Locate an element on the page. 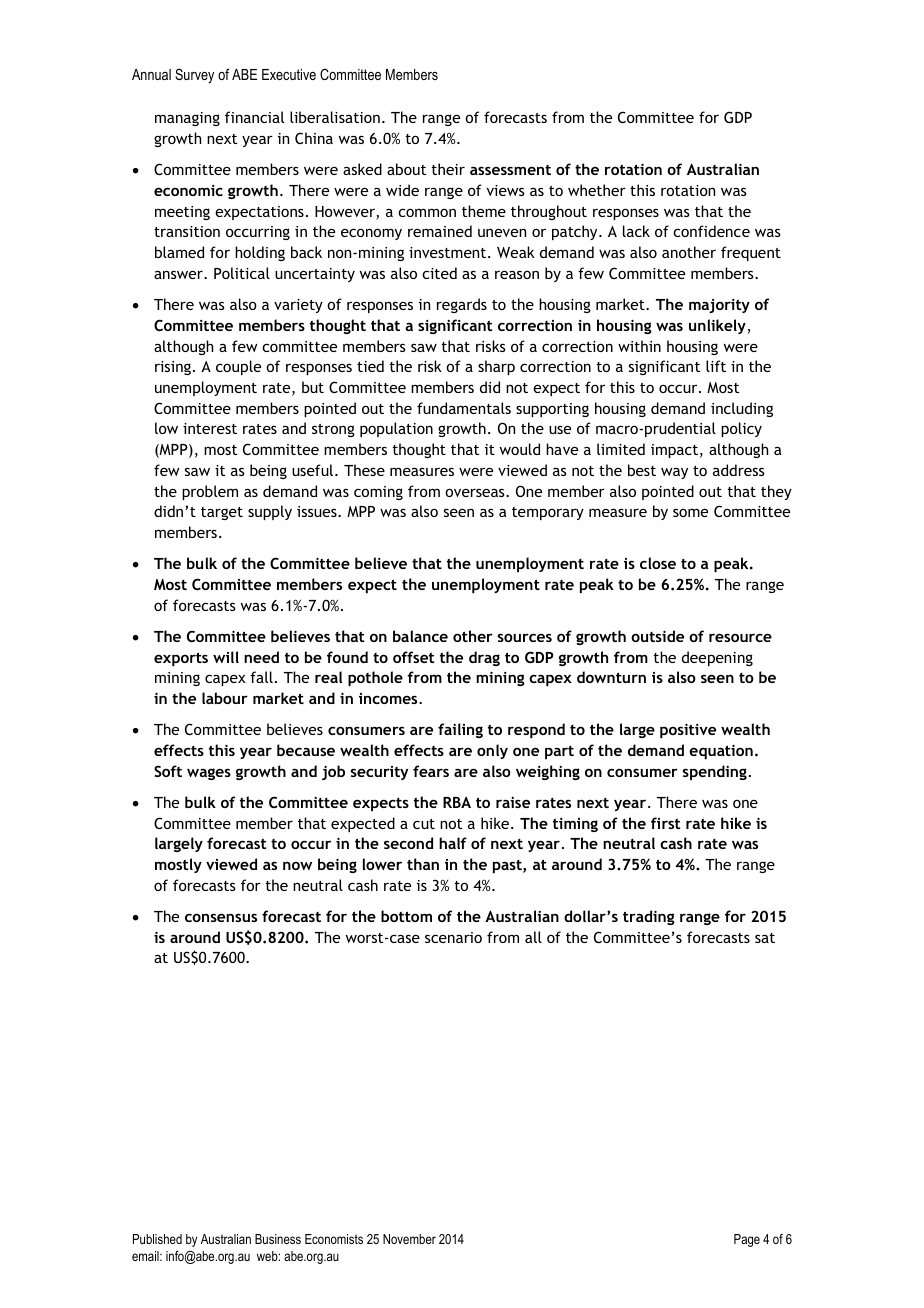 The width and height of the image is (924, 1308). will is located at coordinates (226, 657).
